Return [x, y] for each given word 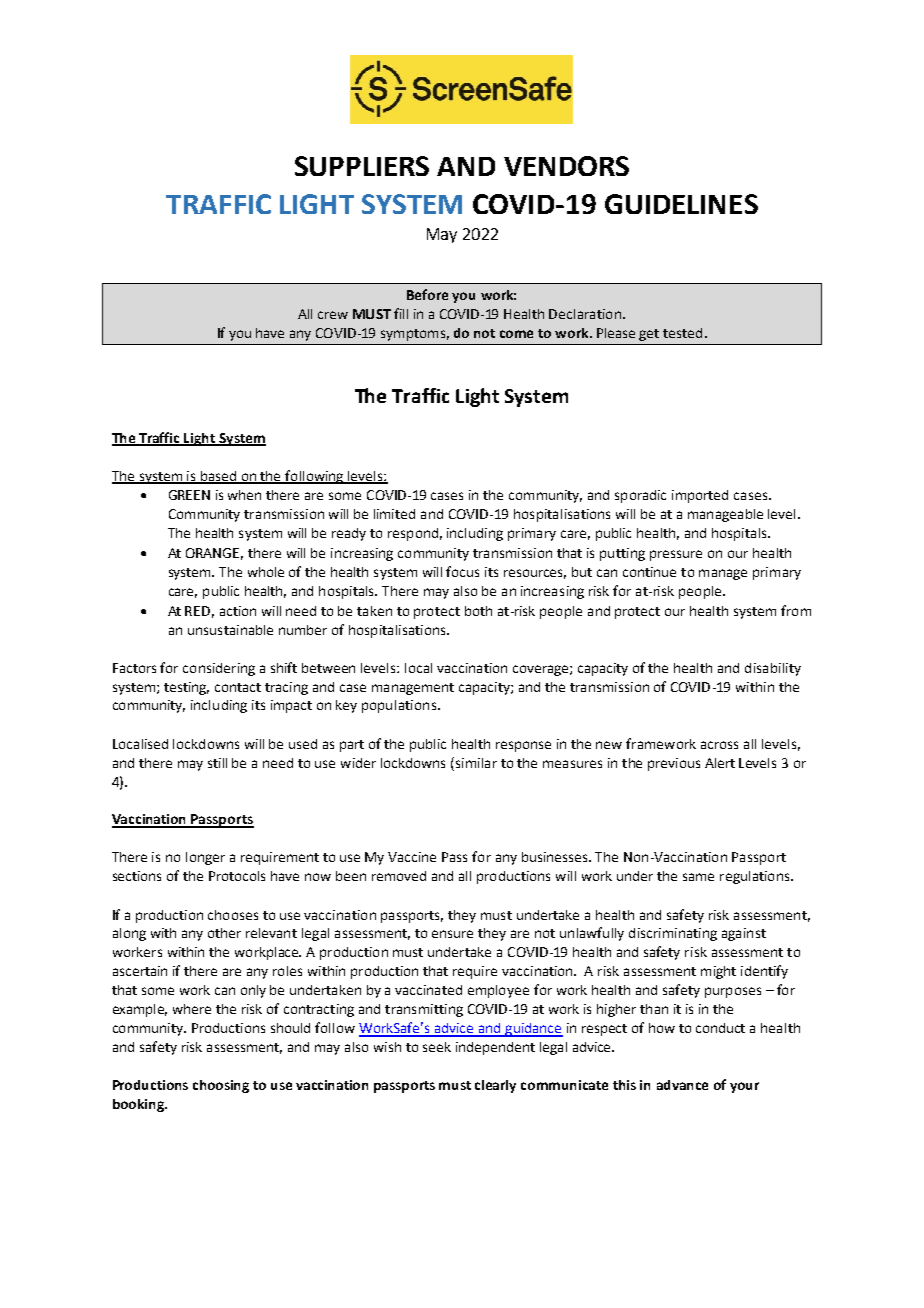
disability [773, 669]
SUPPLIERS [362, 166]
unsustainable [230, 630]
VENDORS [566, 166]
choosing [221, 1086]
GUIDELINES [681, 204]
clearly [495, 1086]
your [744, 1087]
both [478, 611]
